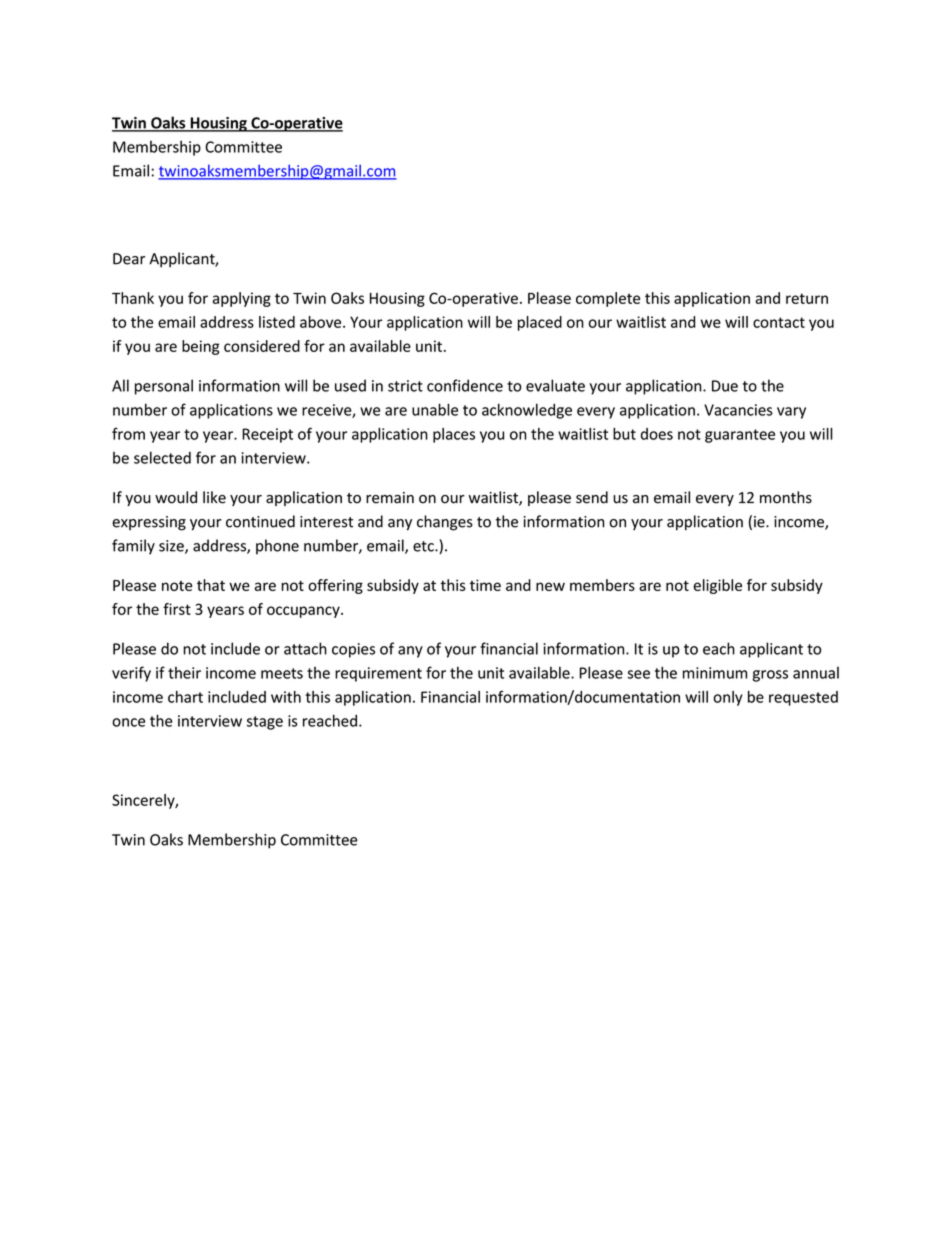  What do you see at coordinates (214, 497) in the screenshot?
I see `like` at bounding box center [214, 497].
